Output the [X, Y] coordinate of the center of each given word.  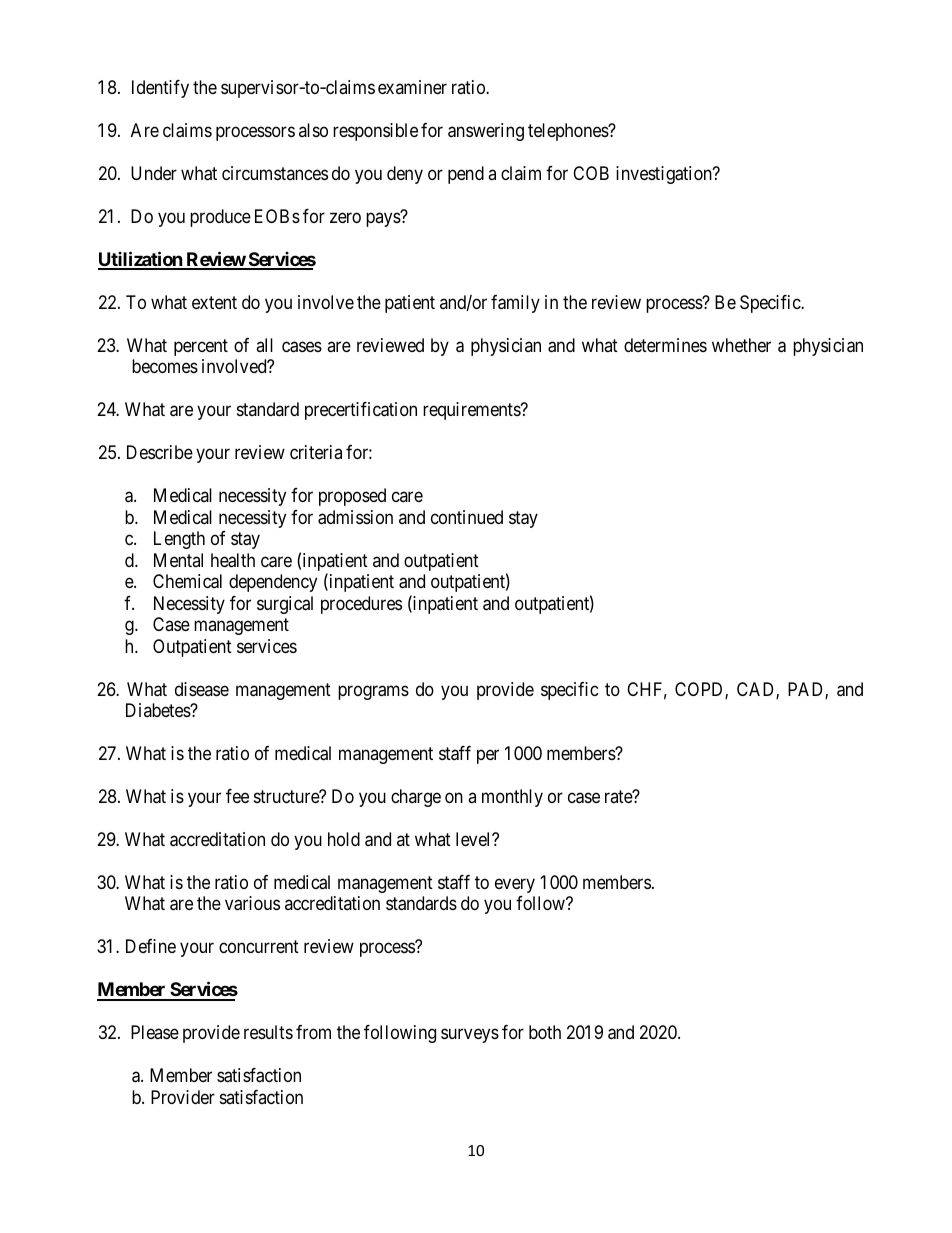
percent [201, 347]
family [515, 304]
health [233, 560]
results [268, 1032]
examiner [412, 87]
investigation [665, 175]
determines [665, 345]
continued [467, 517]
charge [416, 798]
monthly [512, 798]
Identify [160, 89]
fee [237, 796]
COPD [700, 690]
